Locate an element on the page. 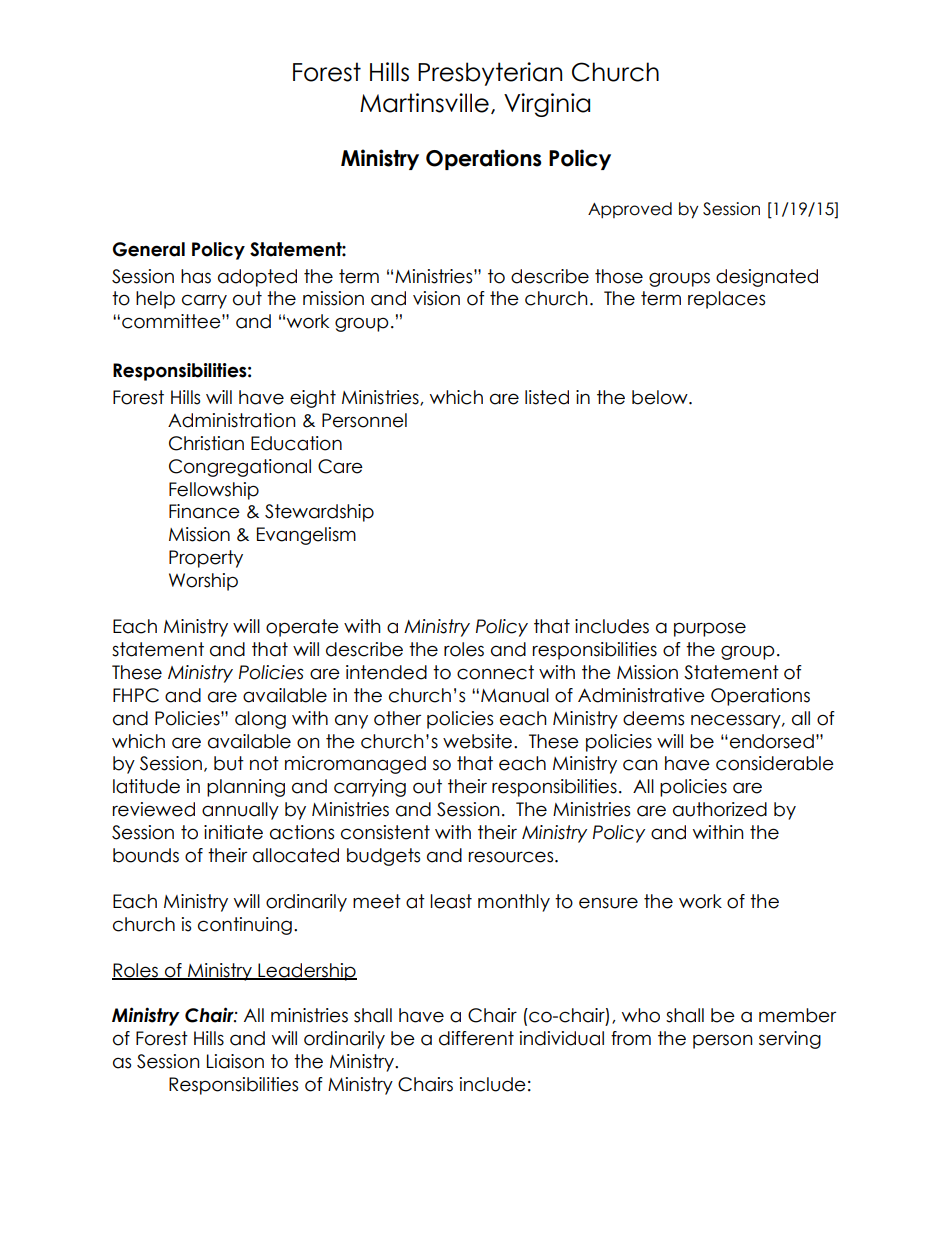 This page has width=952, height=1233. below is located at coordinates (661, 397).
